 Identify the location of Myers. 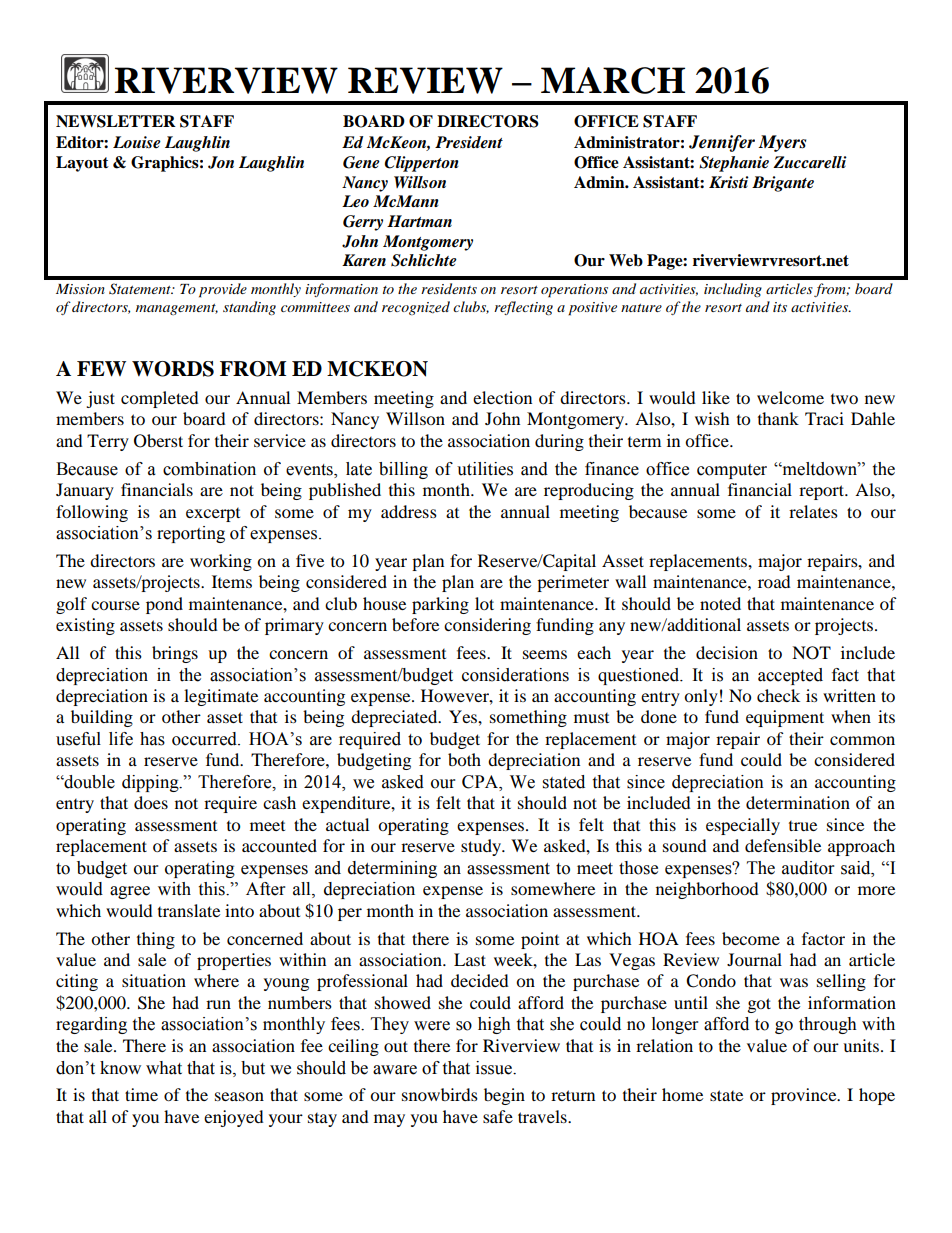
(782, 143).
